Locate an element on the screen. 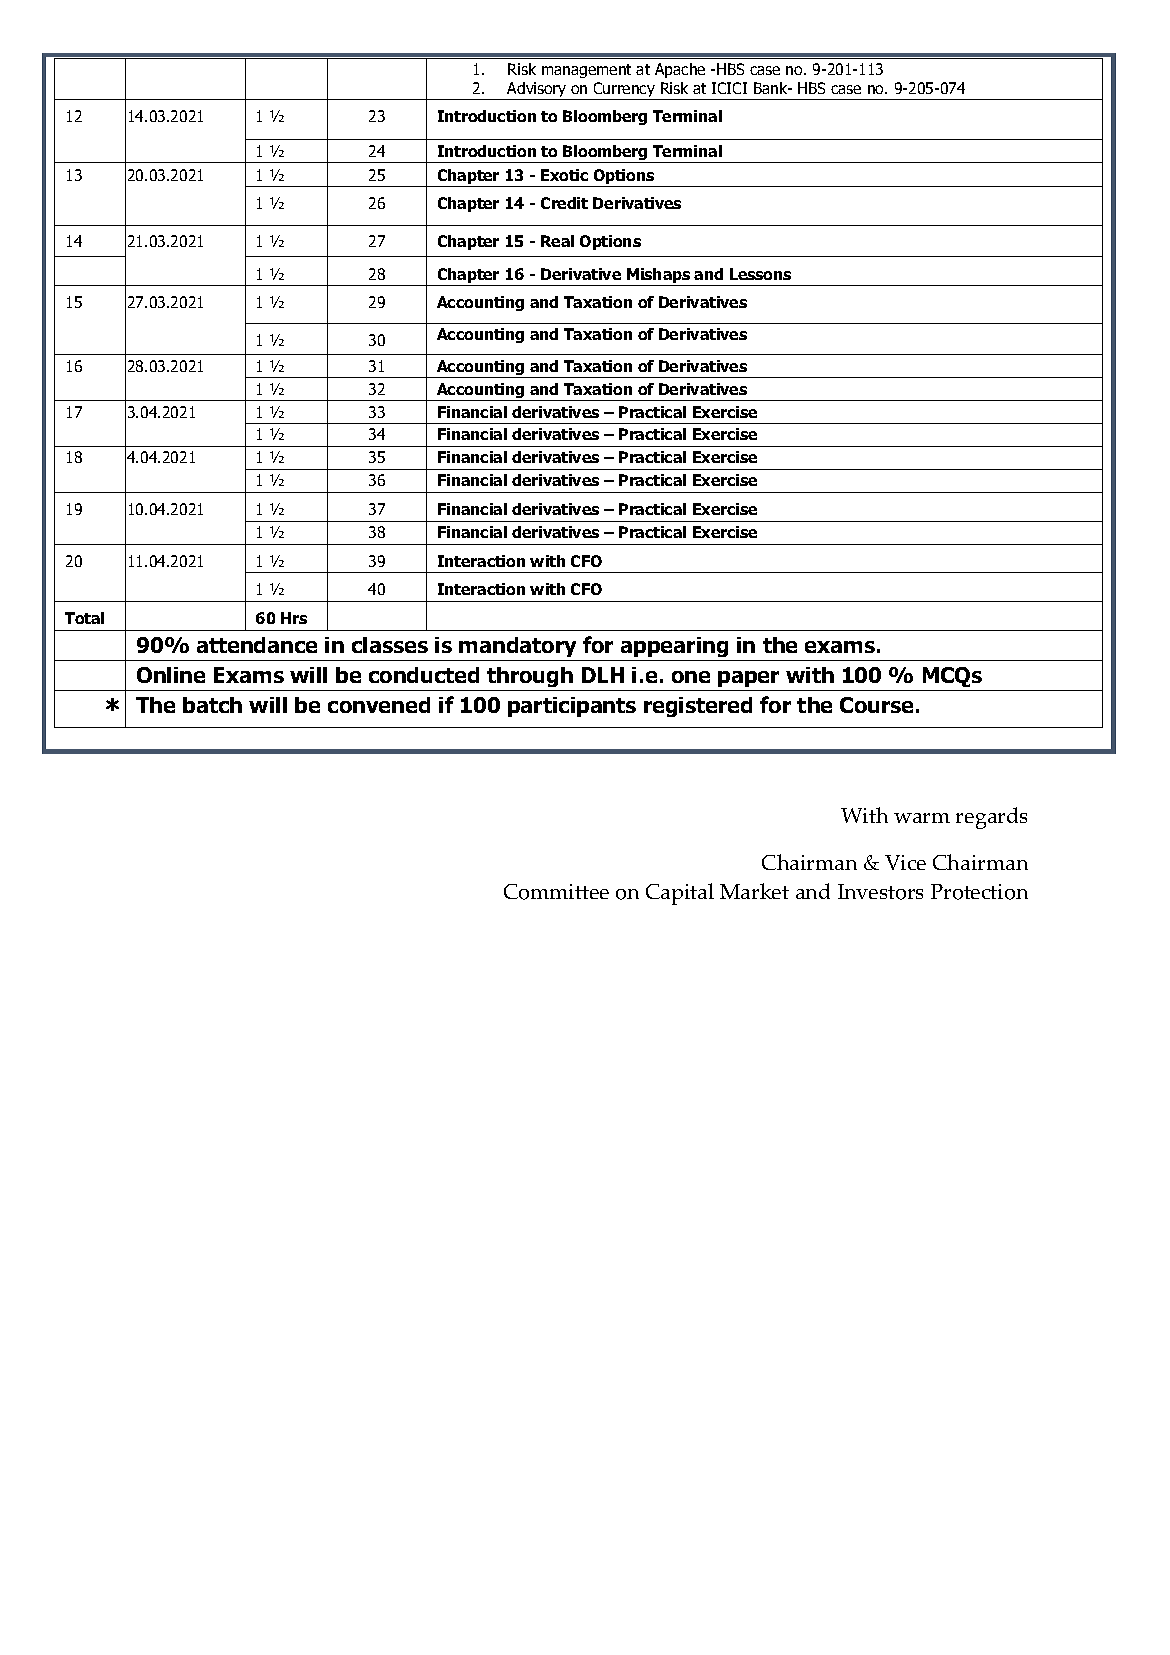  batch is located at coordinates (212, 705).
